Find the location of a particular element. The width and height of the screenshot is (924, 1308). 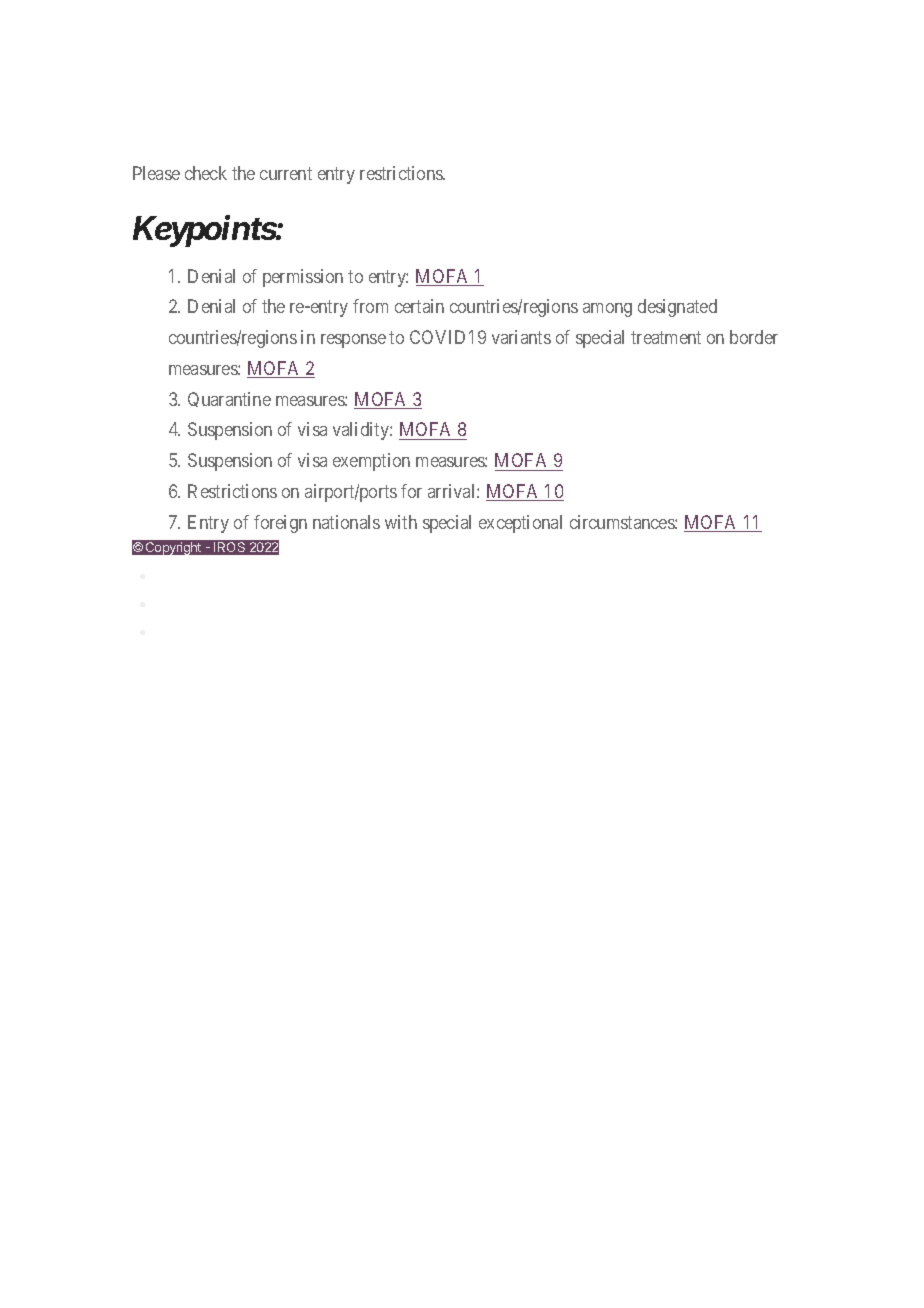

Quarantine is located at coordinates (229, 399).
